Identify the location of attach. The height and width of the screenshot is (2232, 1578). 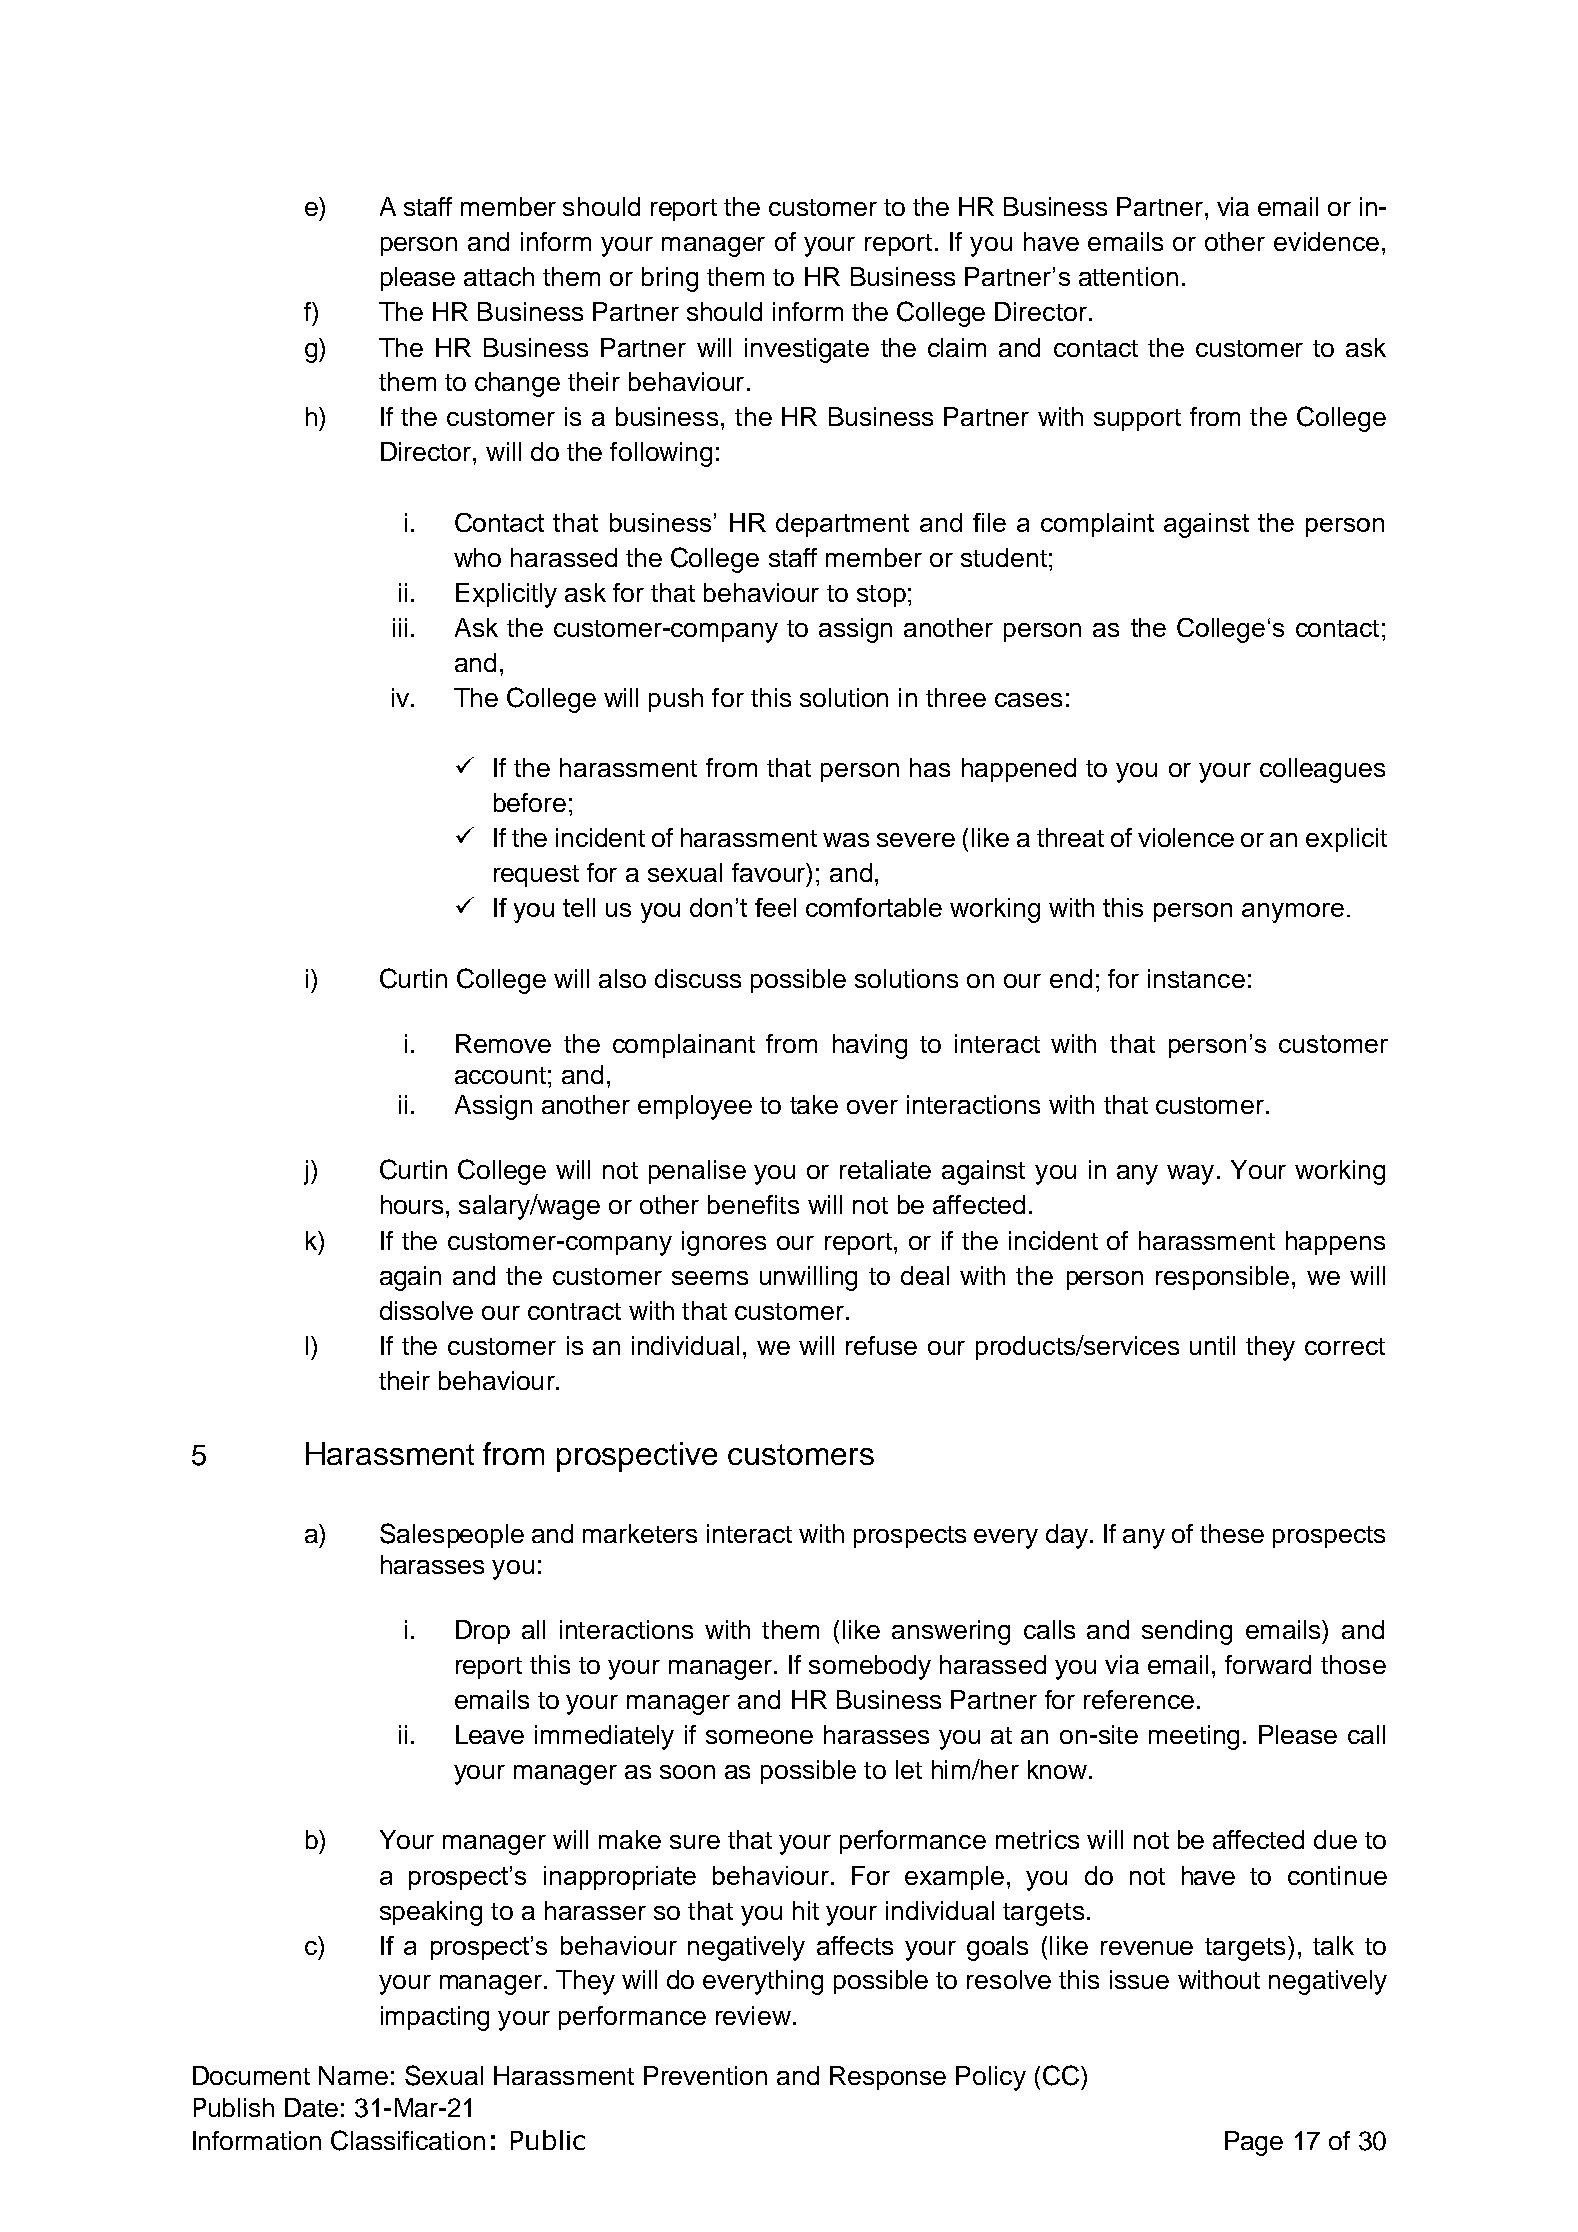
(499, 276).
